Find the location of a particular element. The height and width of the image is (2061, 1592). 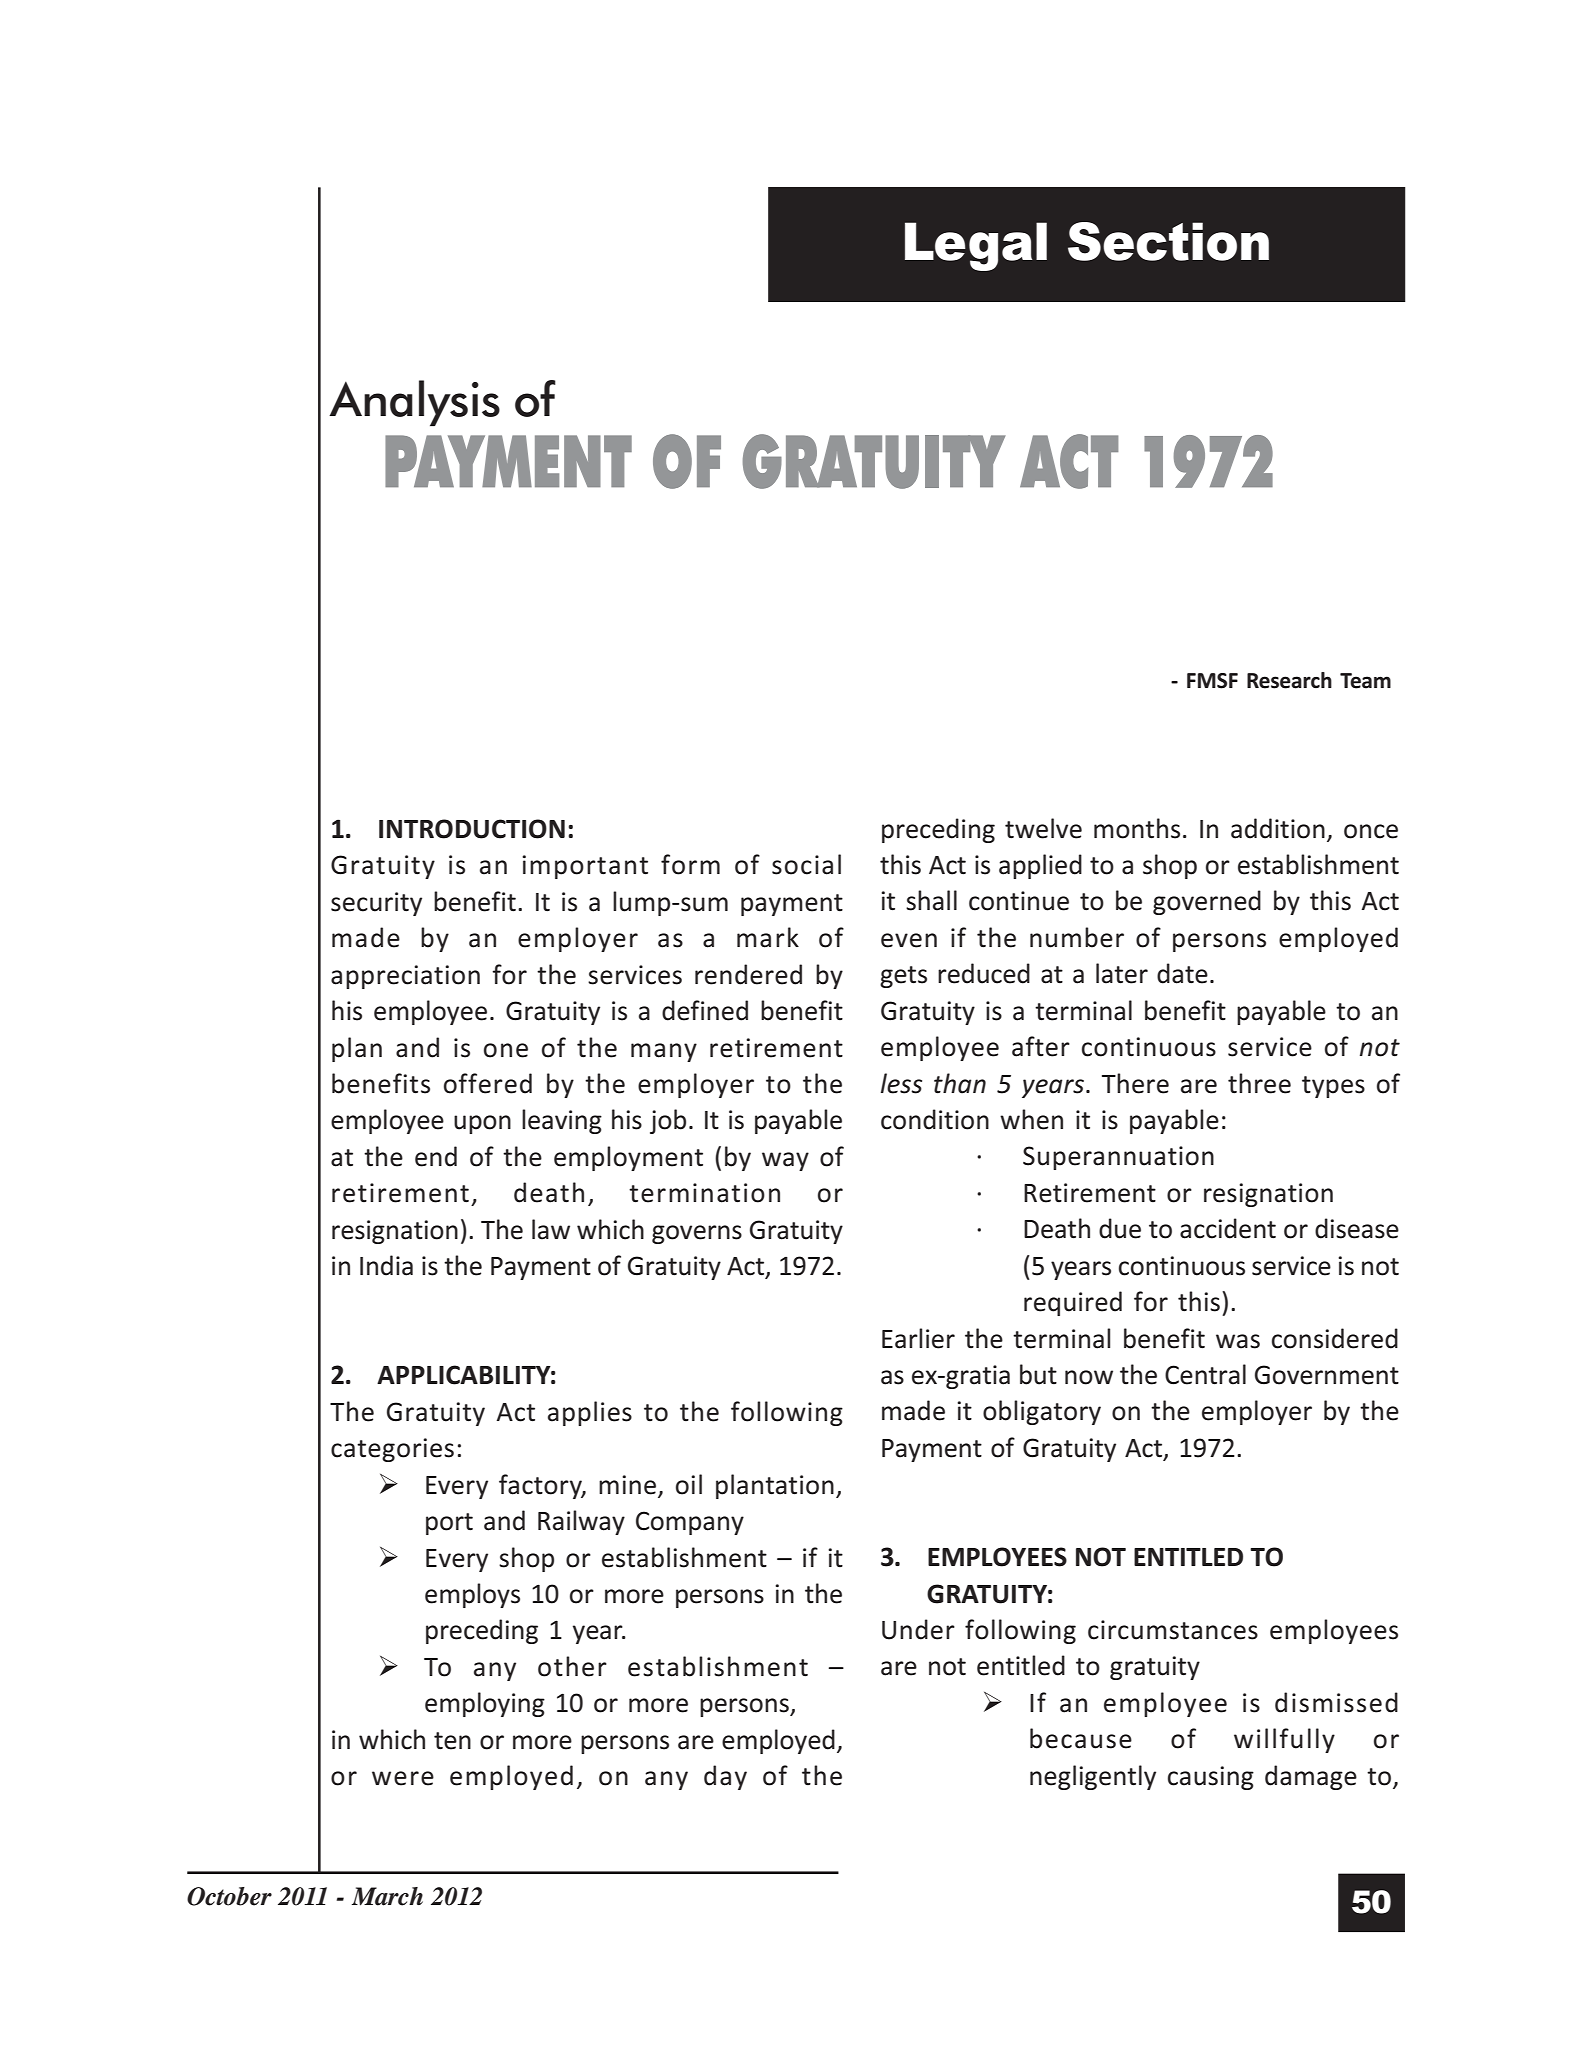

offered is located at coordinates (488, 1083).
